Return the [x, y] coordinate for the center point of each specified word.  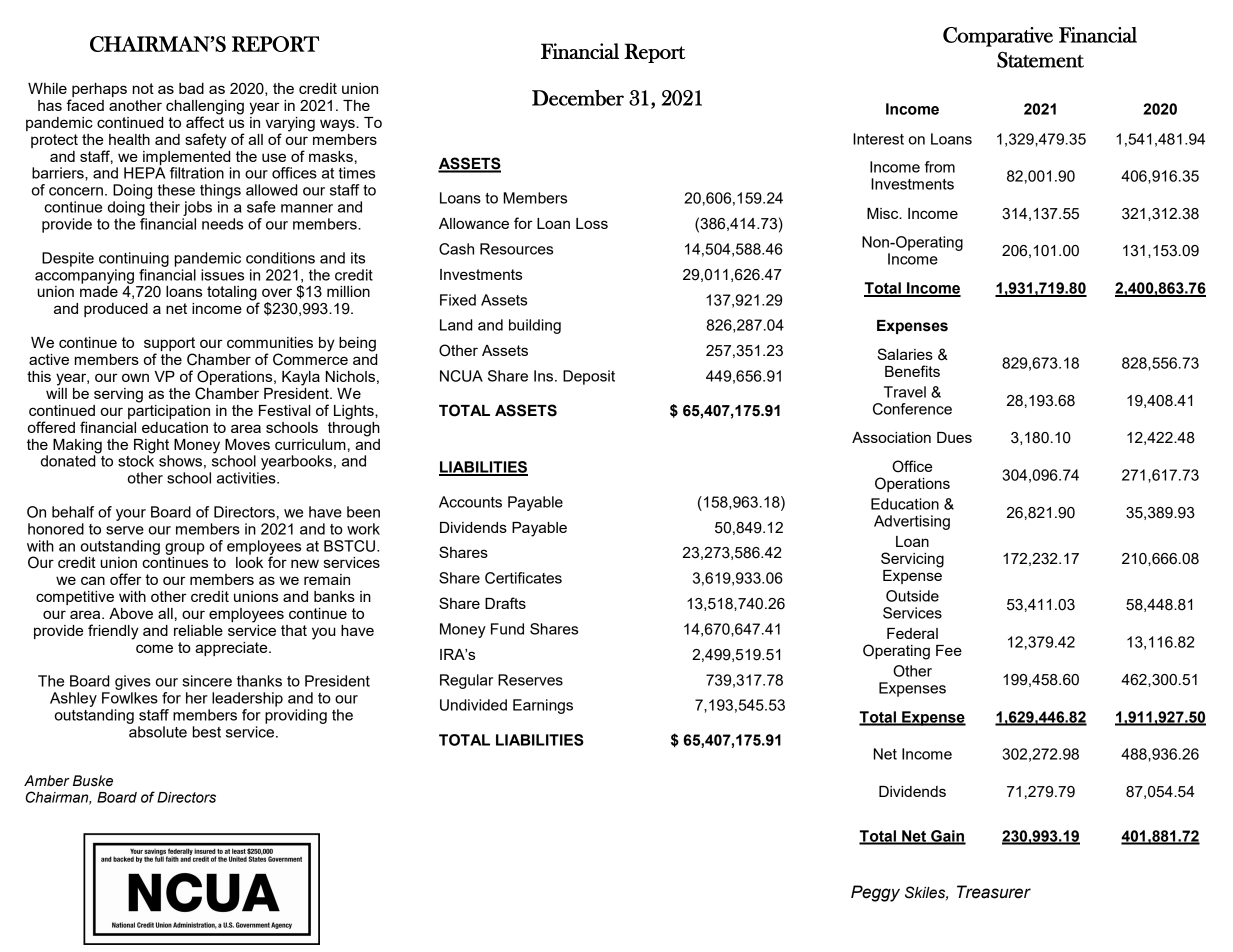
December [578, 98]
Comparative [998, 37]
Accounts [470, 502]
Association [891, 437]
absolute [158, 732]
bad [191, 88]
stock [136, 460]
